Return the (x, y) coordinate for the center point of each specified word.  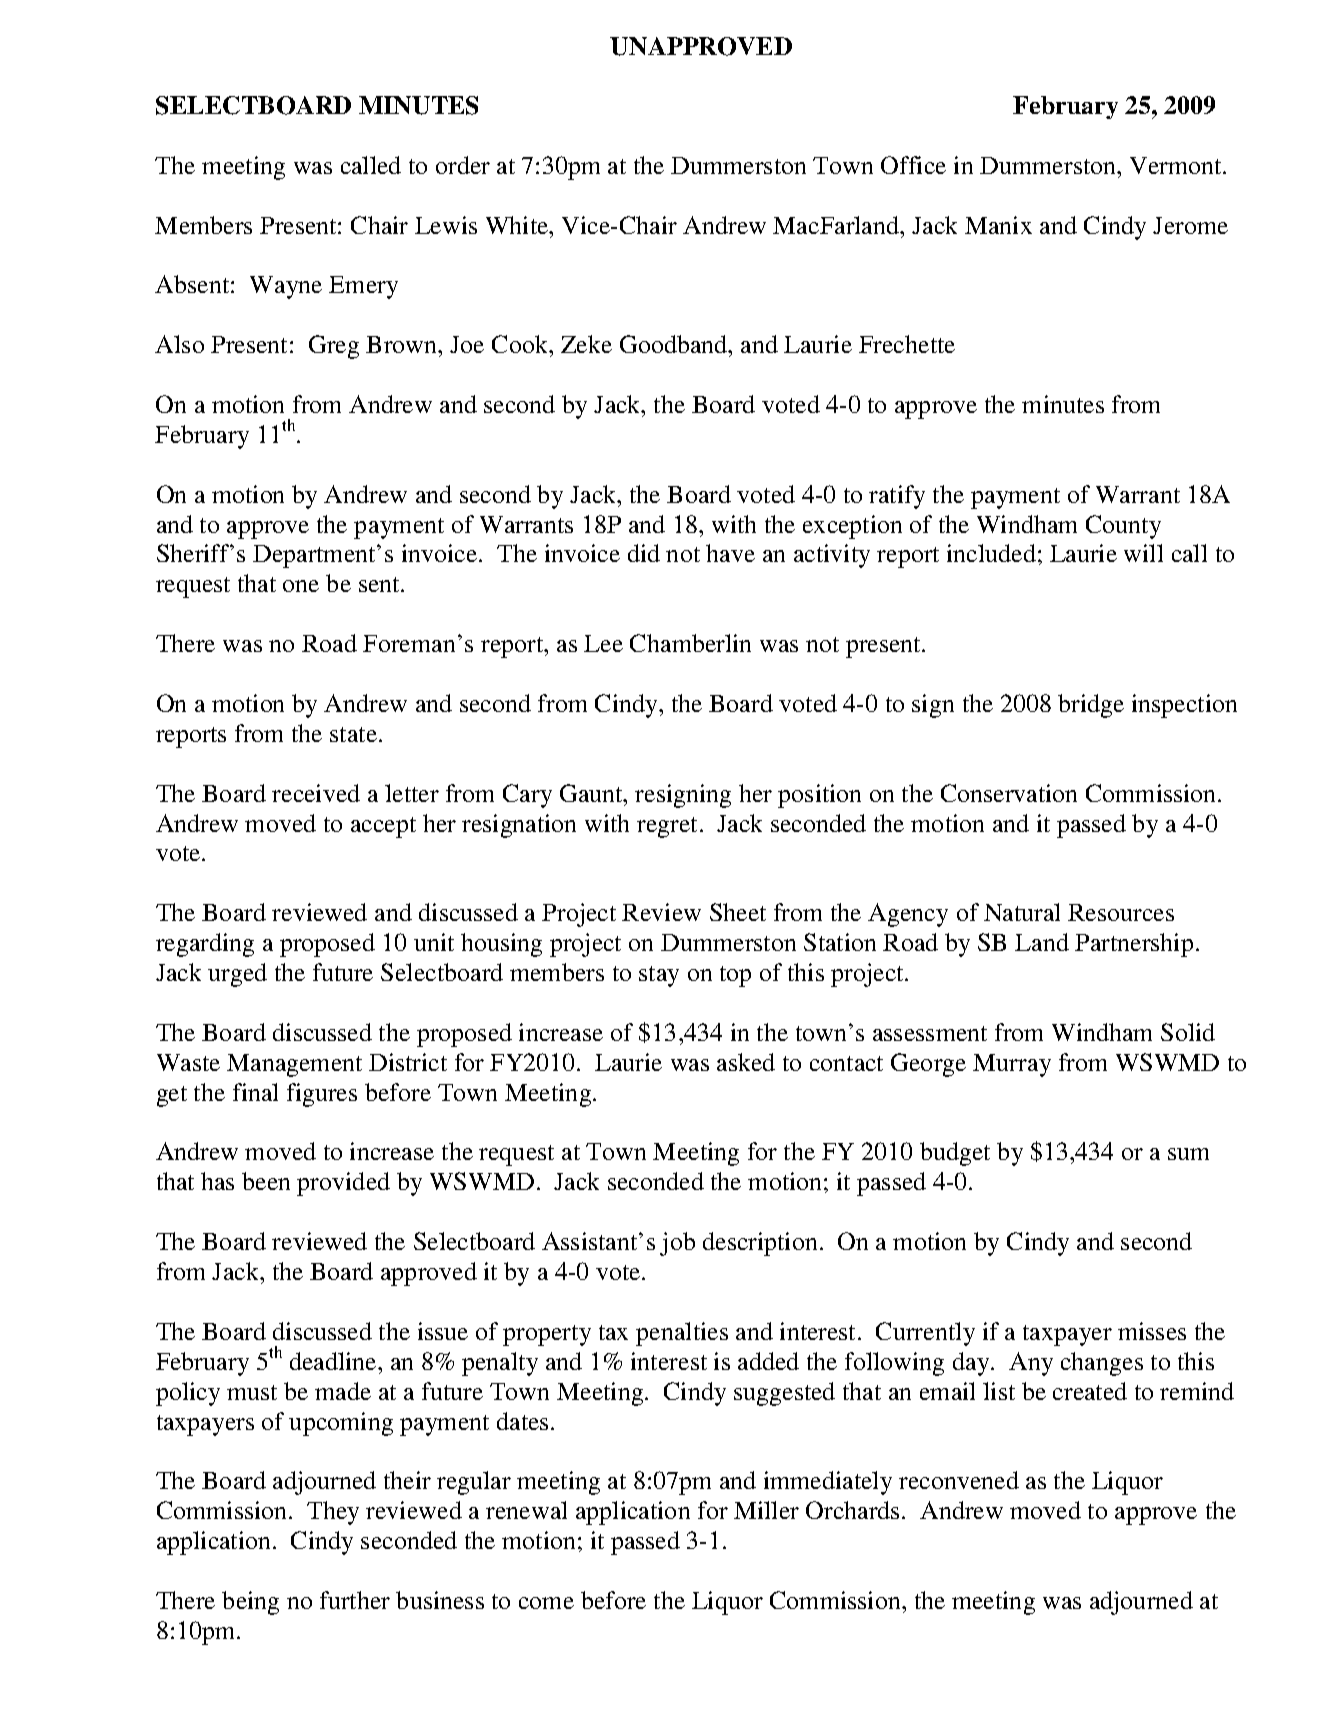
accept (383, 827)
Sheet (738, 912)
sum (1188, 1154)
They (333, 1513)
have (730, 553)
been (266, 1181)
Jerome (1190, 225)
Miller (766, 1510)
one (301, 586)
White (518, 225)
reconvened (959, 1480)
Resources (1121, 912)
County (1123, 527)
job (677, 1244)
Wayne (286, 287)
